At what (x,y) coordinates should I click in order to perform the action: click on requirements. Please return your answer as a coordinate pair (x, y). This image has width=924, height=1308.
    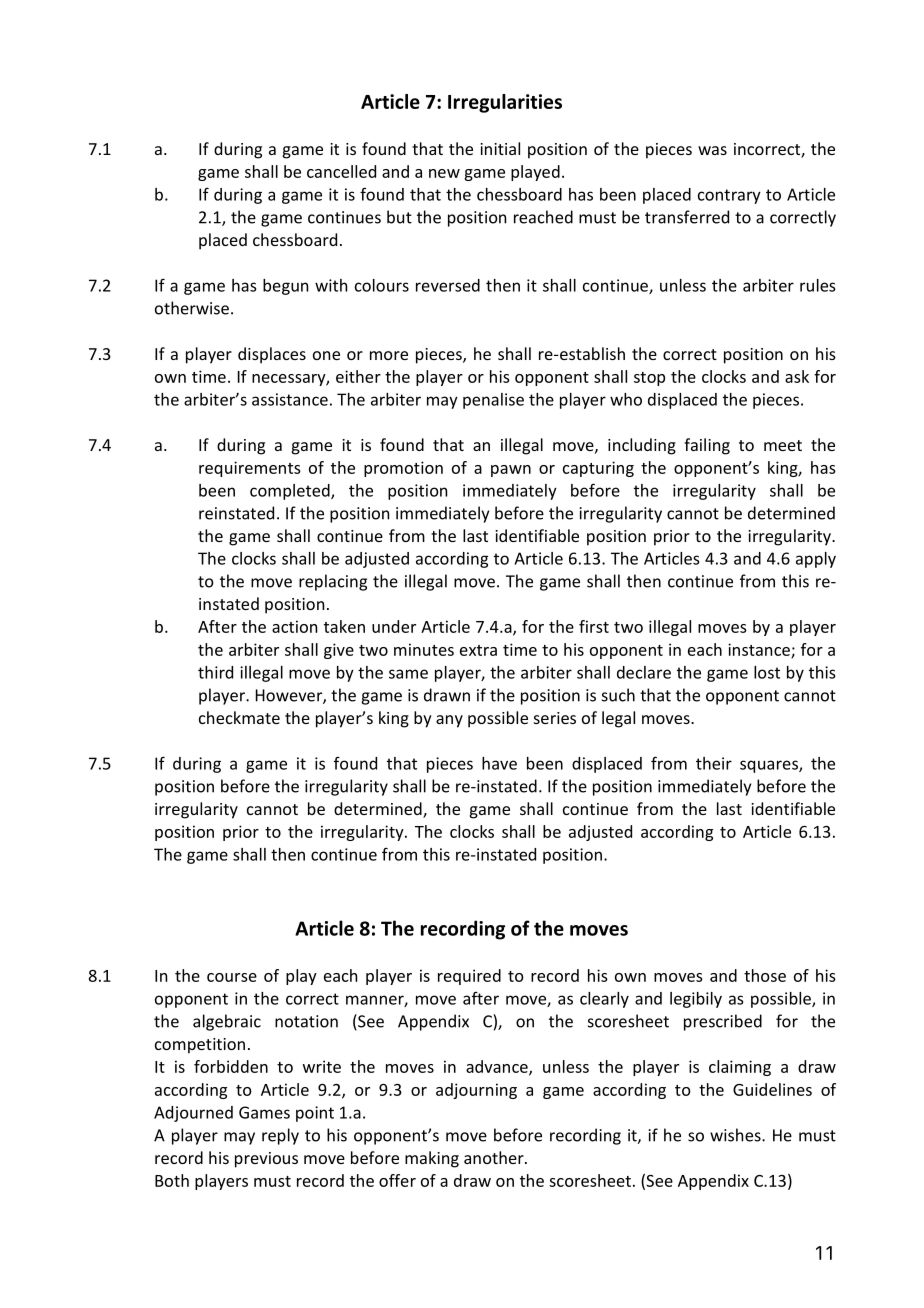
    Looking at the image, I should click on (250, 469).
